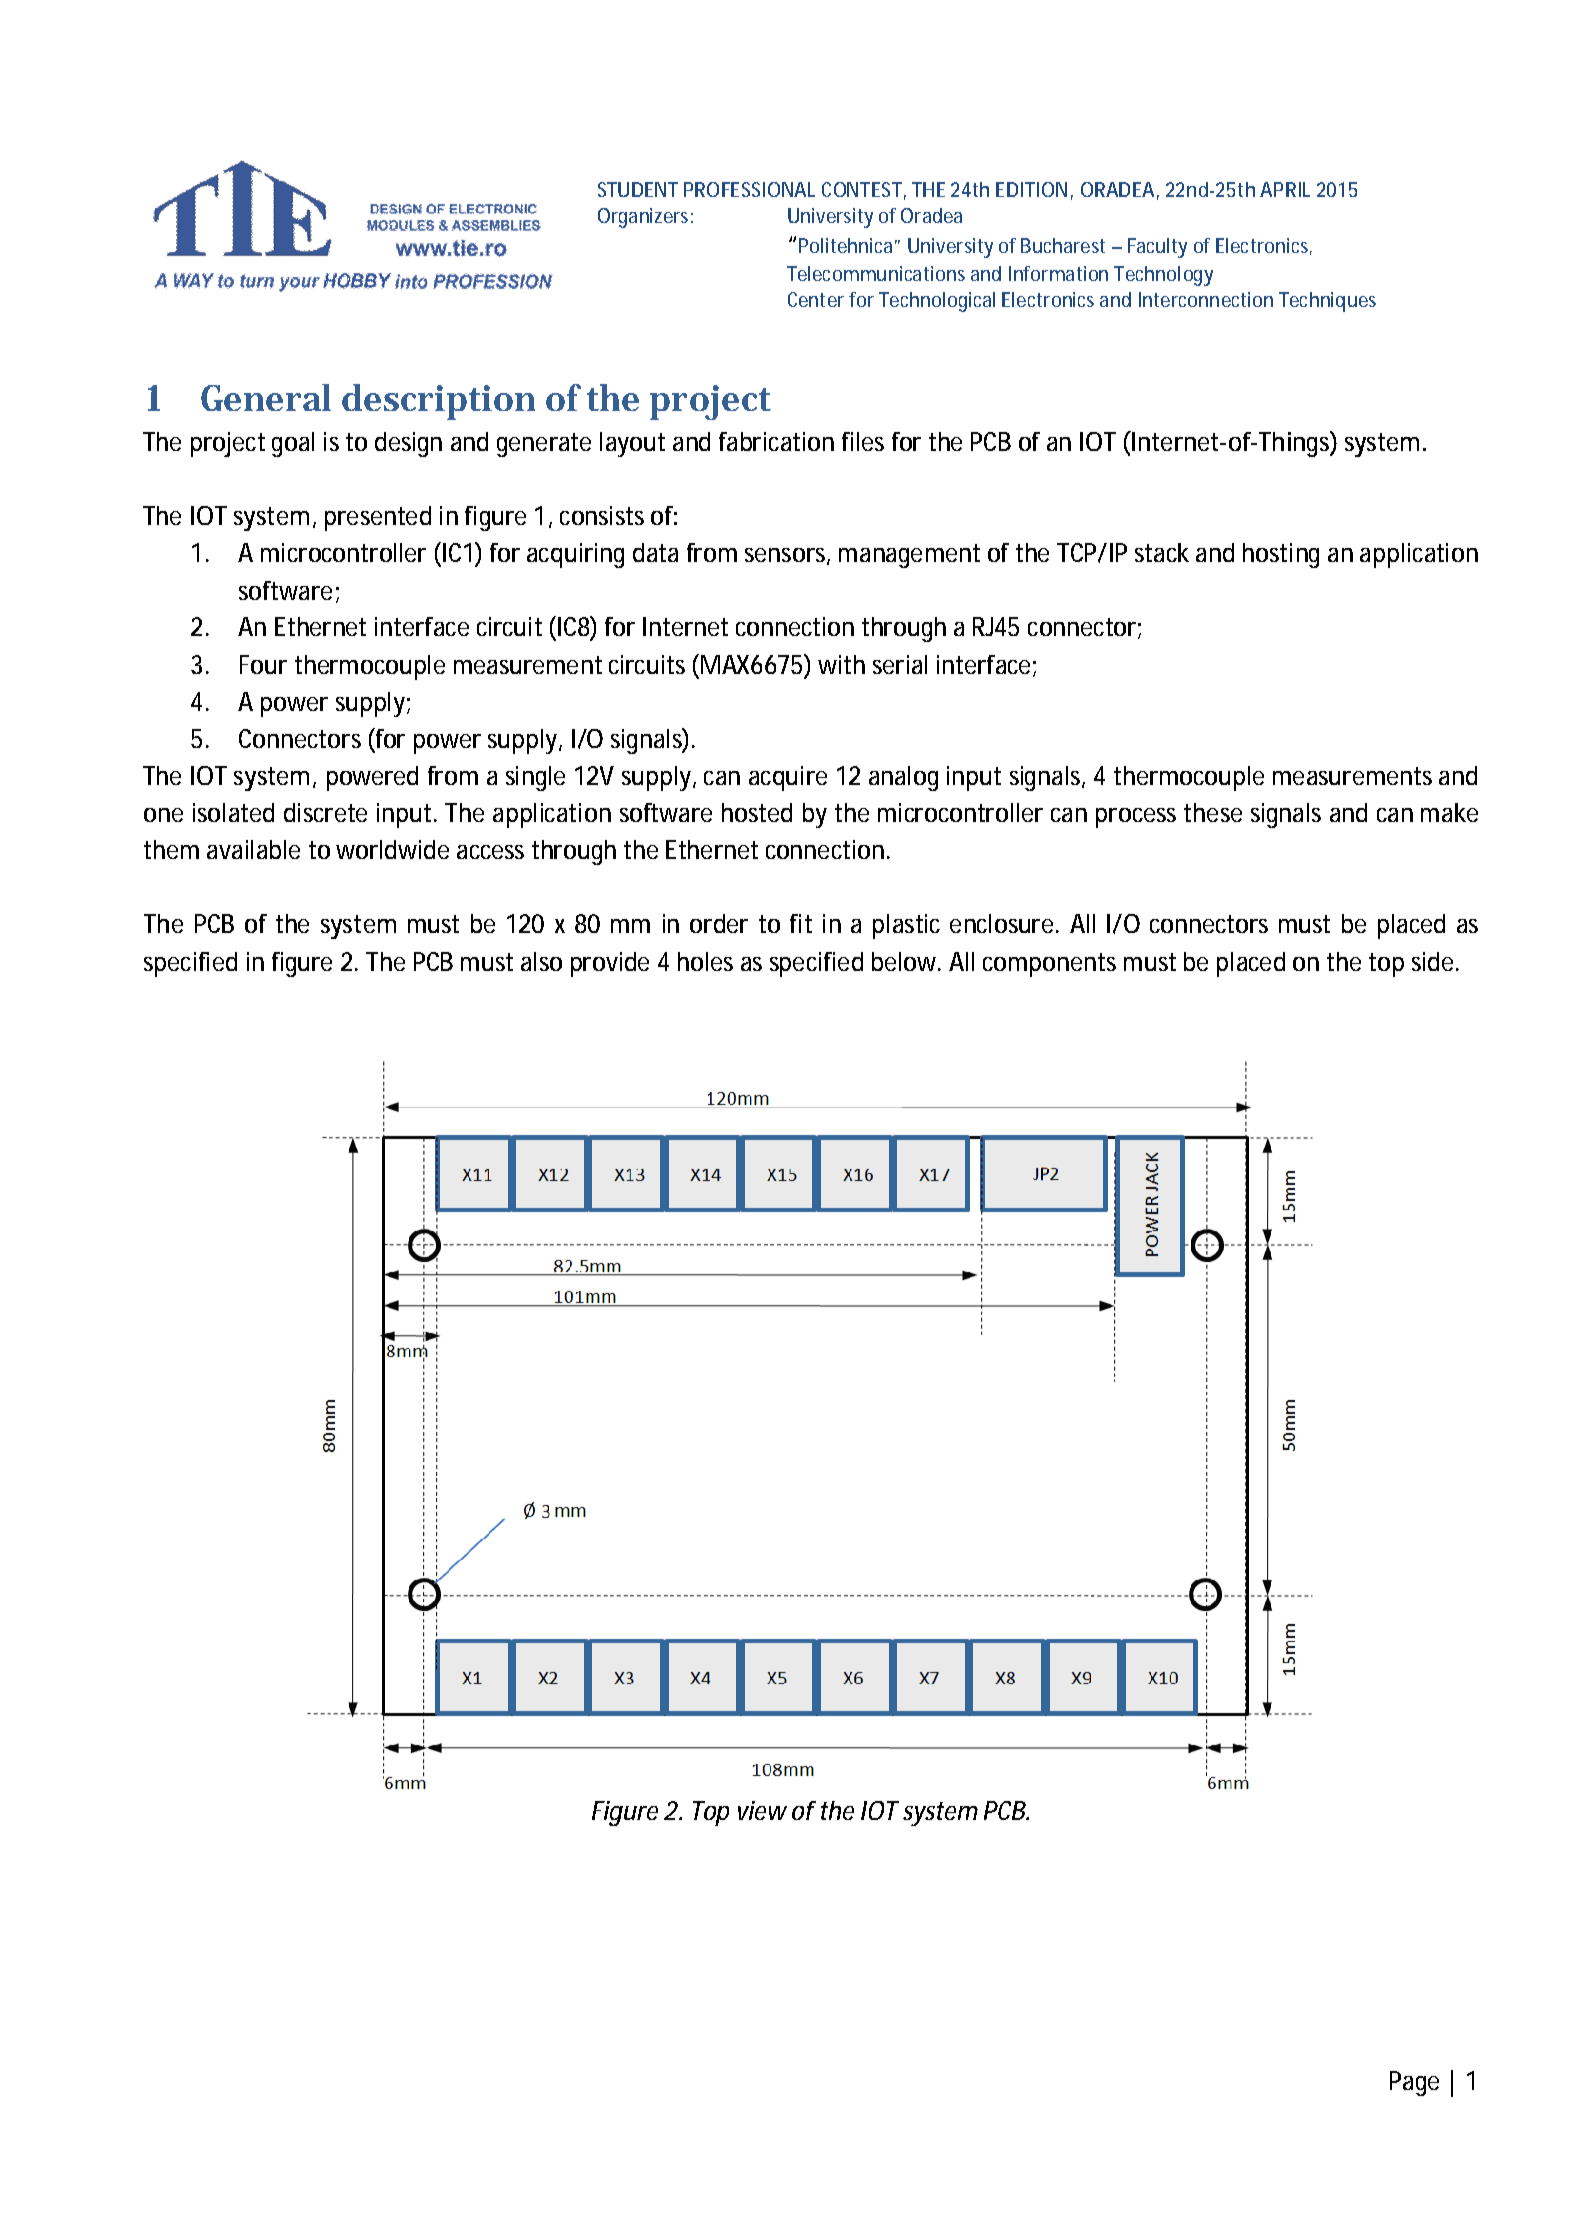  I want to click on Center, so click(816, 299).
